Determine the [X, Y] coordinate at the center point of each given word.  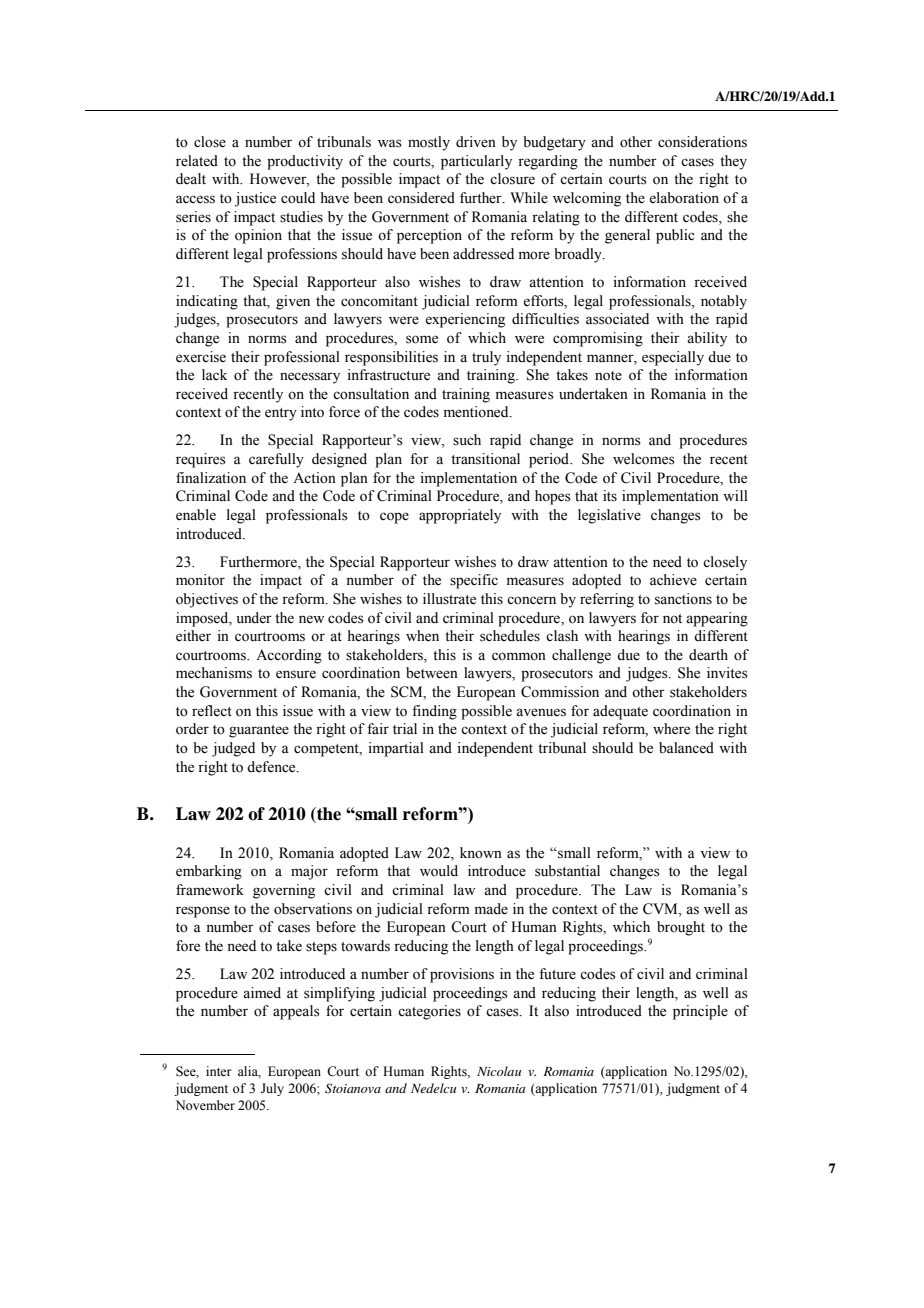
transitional [485, 459]
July [272, 1089]
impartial [396, 749]
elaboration [684, 198]
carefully [276, 460]
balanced [686, 748]
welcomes [644, 459]
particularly [476, 162]
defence [272, 767]
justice [255, 199]
